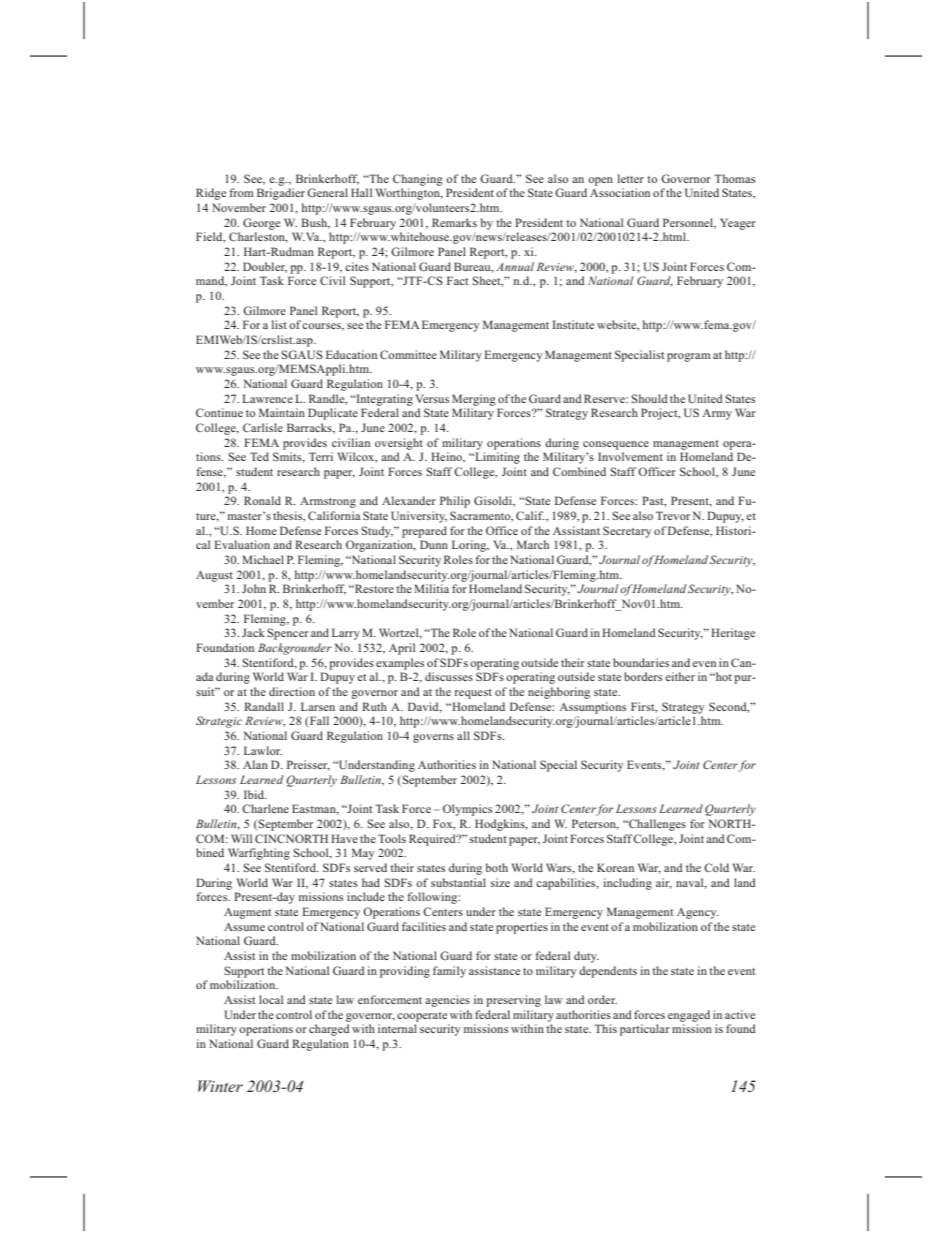  I want to click on Winter, so click(220, 1086).
